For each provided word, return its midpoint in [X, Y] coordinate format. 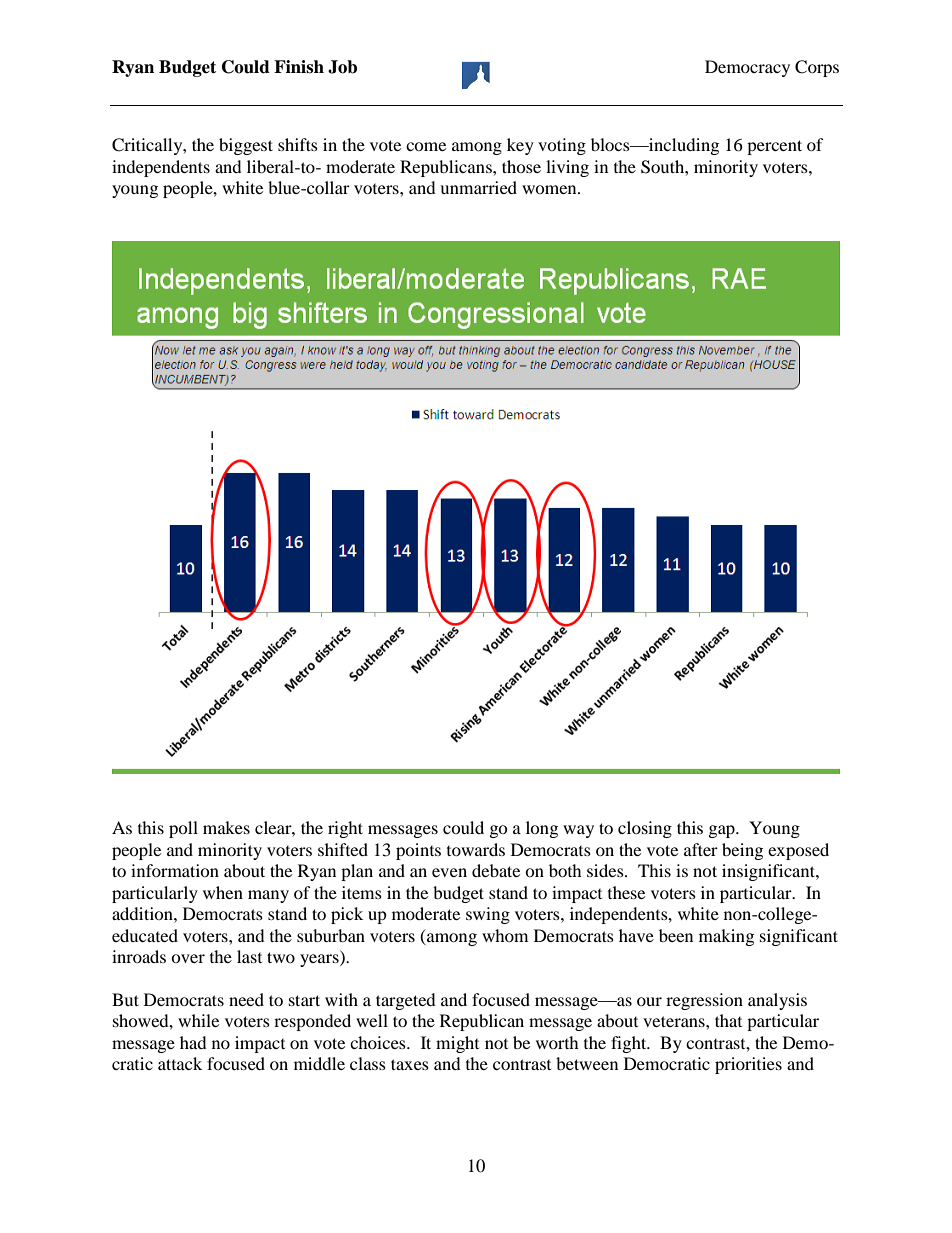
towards [476, 849]
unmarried [478, 187]
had [193, 1042]
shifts [298, 144]
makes [226, 827]
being [742, 851]
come [426, 146]
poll [183, 829]
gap [723, 831]
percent [774, 147]
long [542, 829]
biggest [246, 146]
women [550, 189]
